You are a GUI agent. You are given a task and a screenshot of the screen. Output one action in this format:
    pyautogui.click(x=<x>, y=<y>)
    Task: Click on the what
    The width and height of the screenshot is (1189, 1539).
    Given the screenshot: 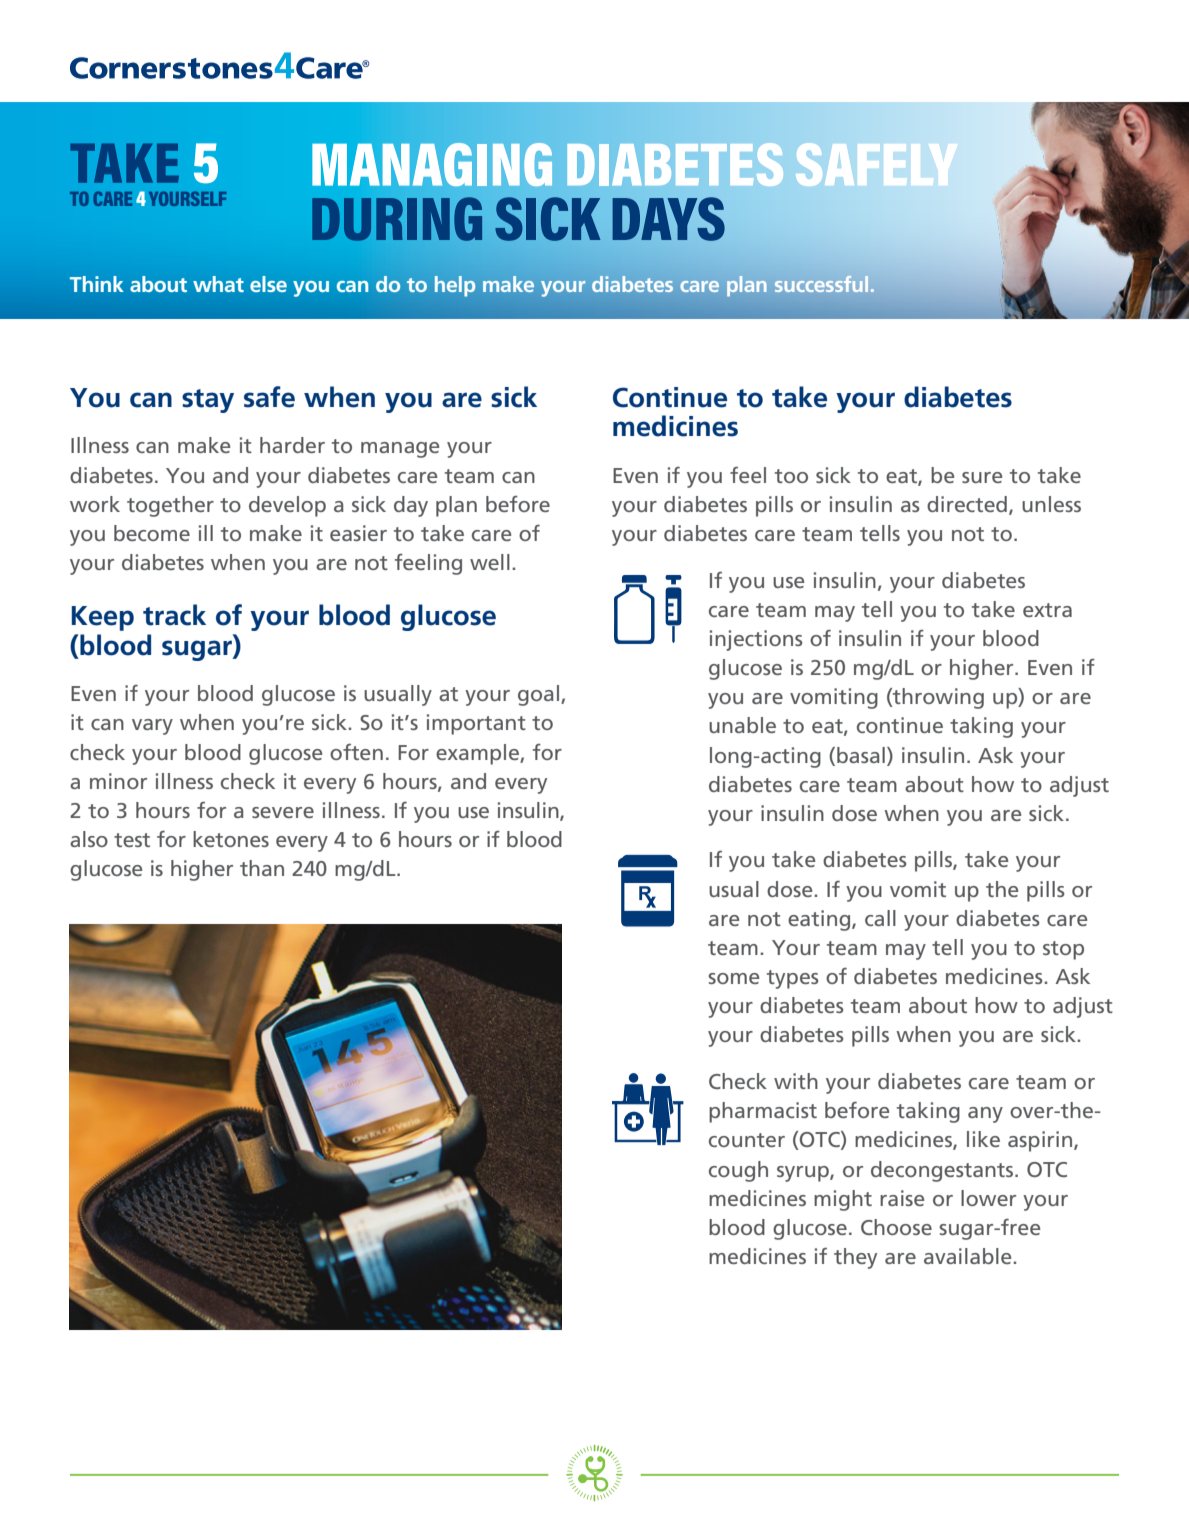 What is the action you would take?
    pyautogui.click(x=218, y=284)
